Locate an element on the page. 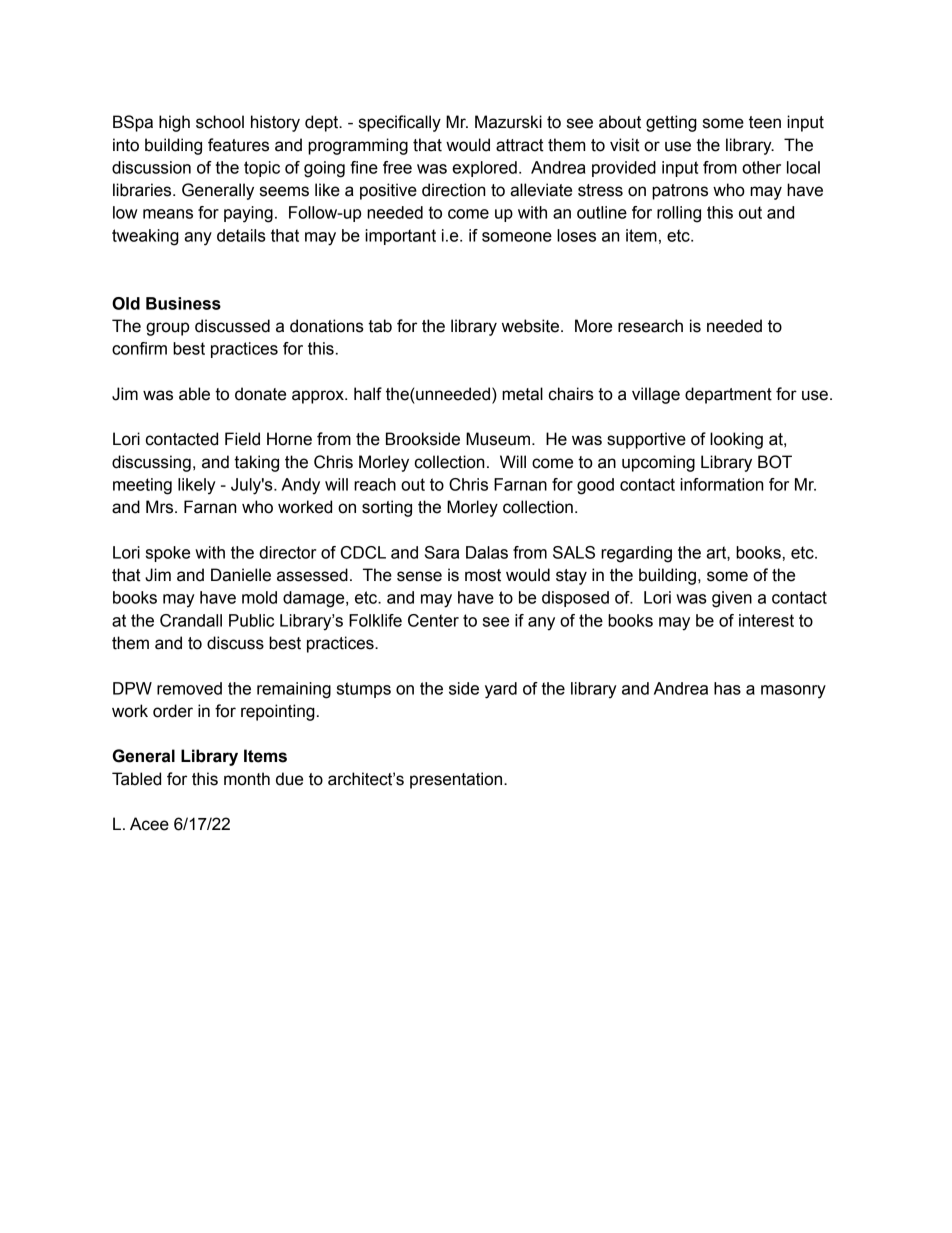 The width and height of the page is (952, 1233). department is located at coordinates (728, 395).
